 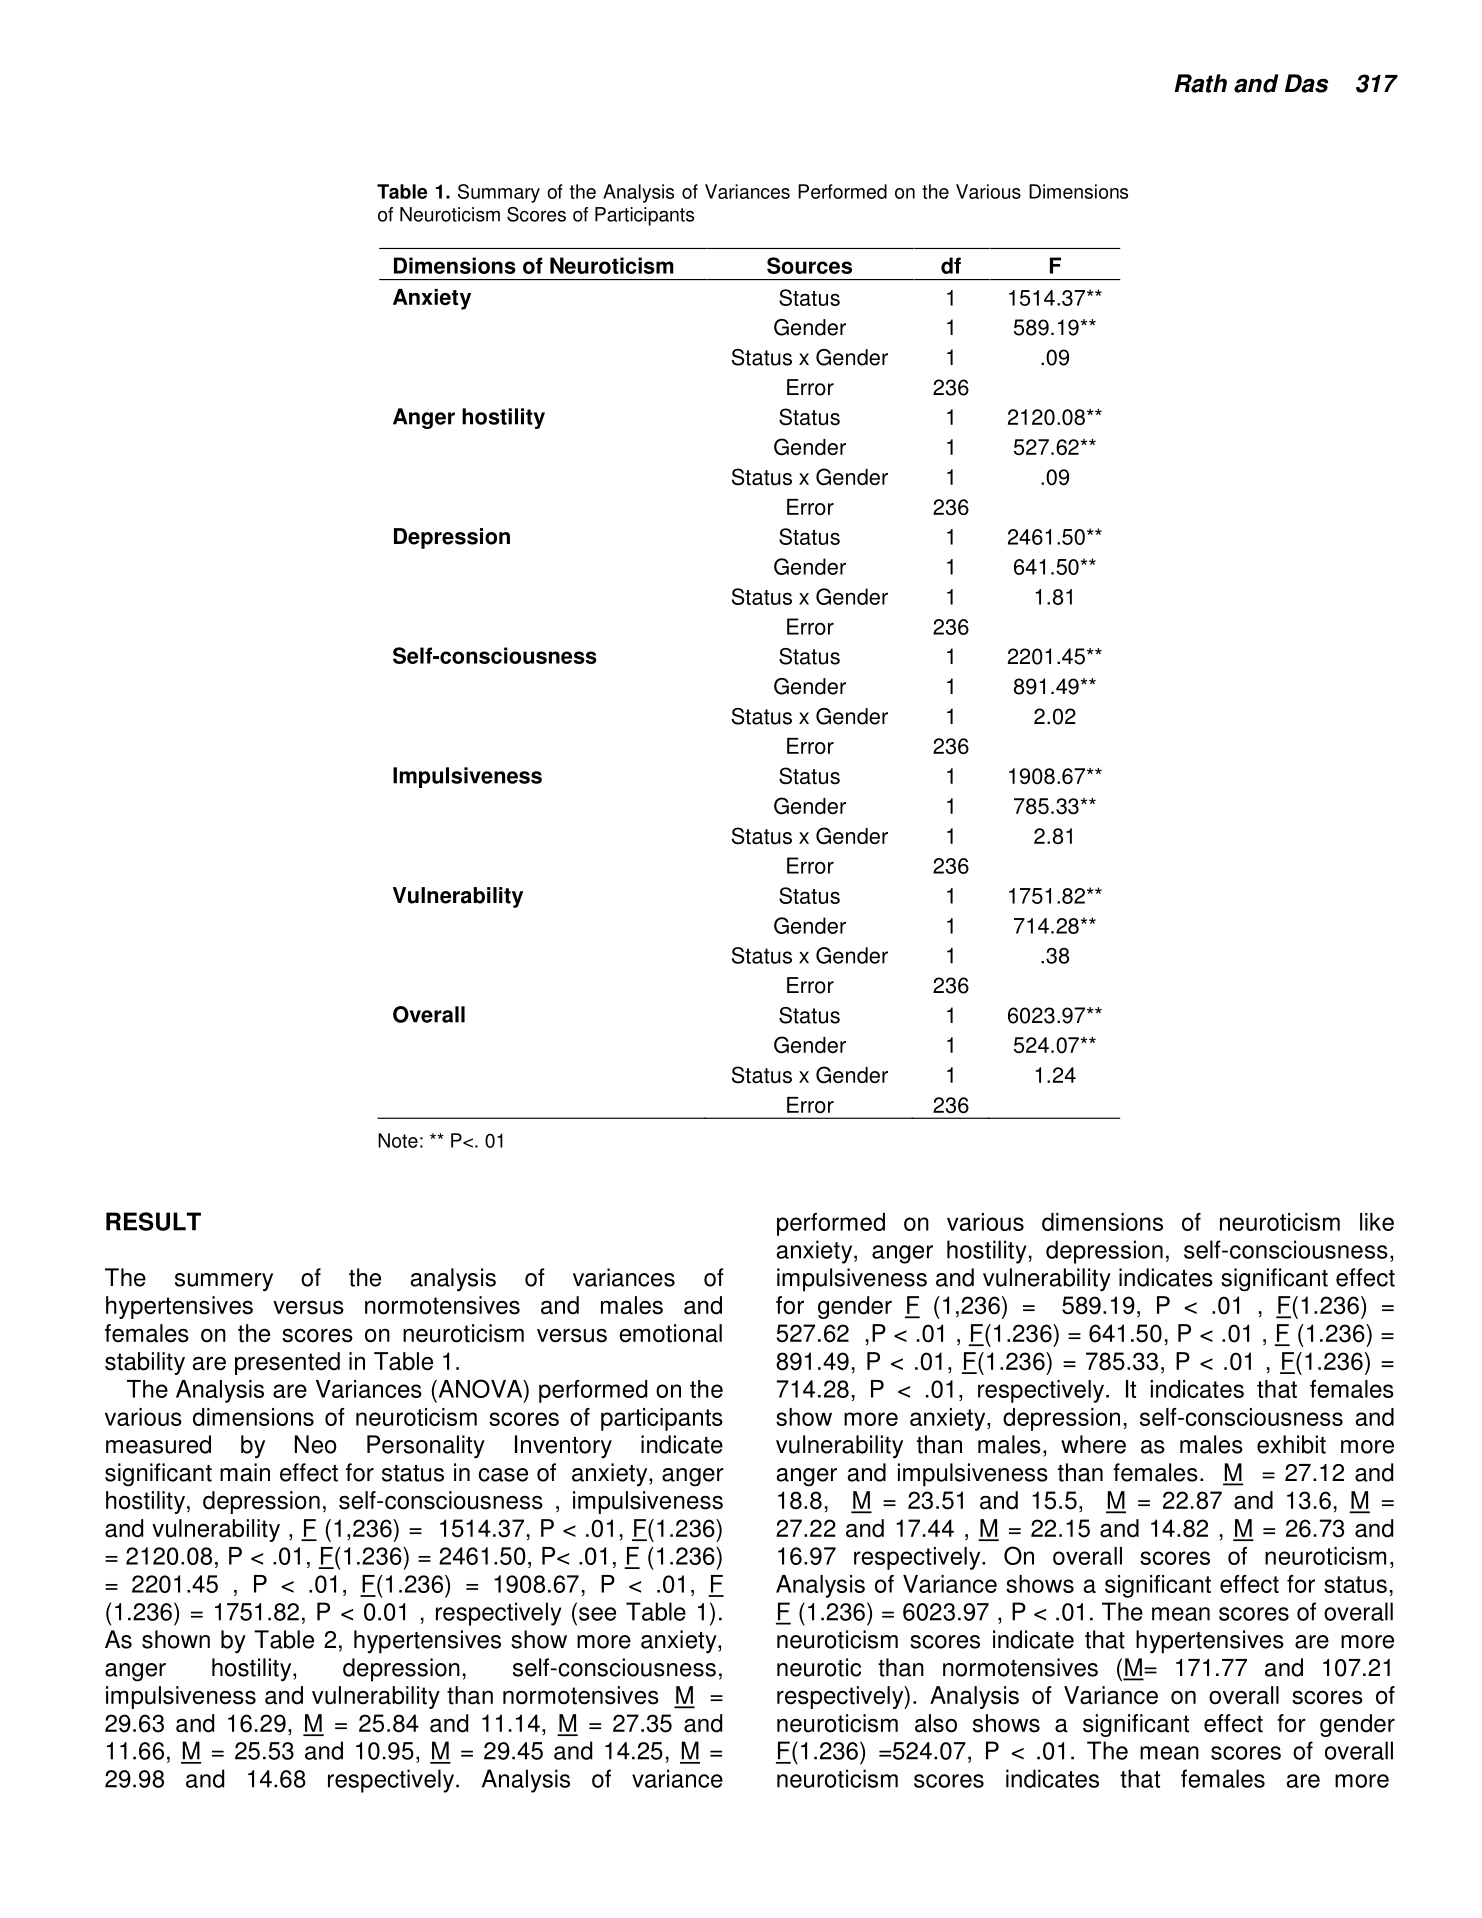 I want to click on Summary, so click(x=499, y=193).
